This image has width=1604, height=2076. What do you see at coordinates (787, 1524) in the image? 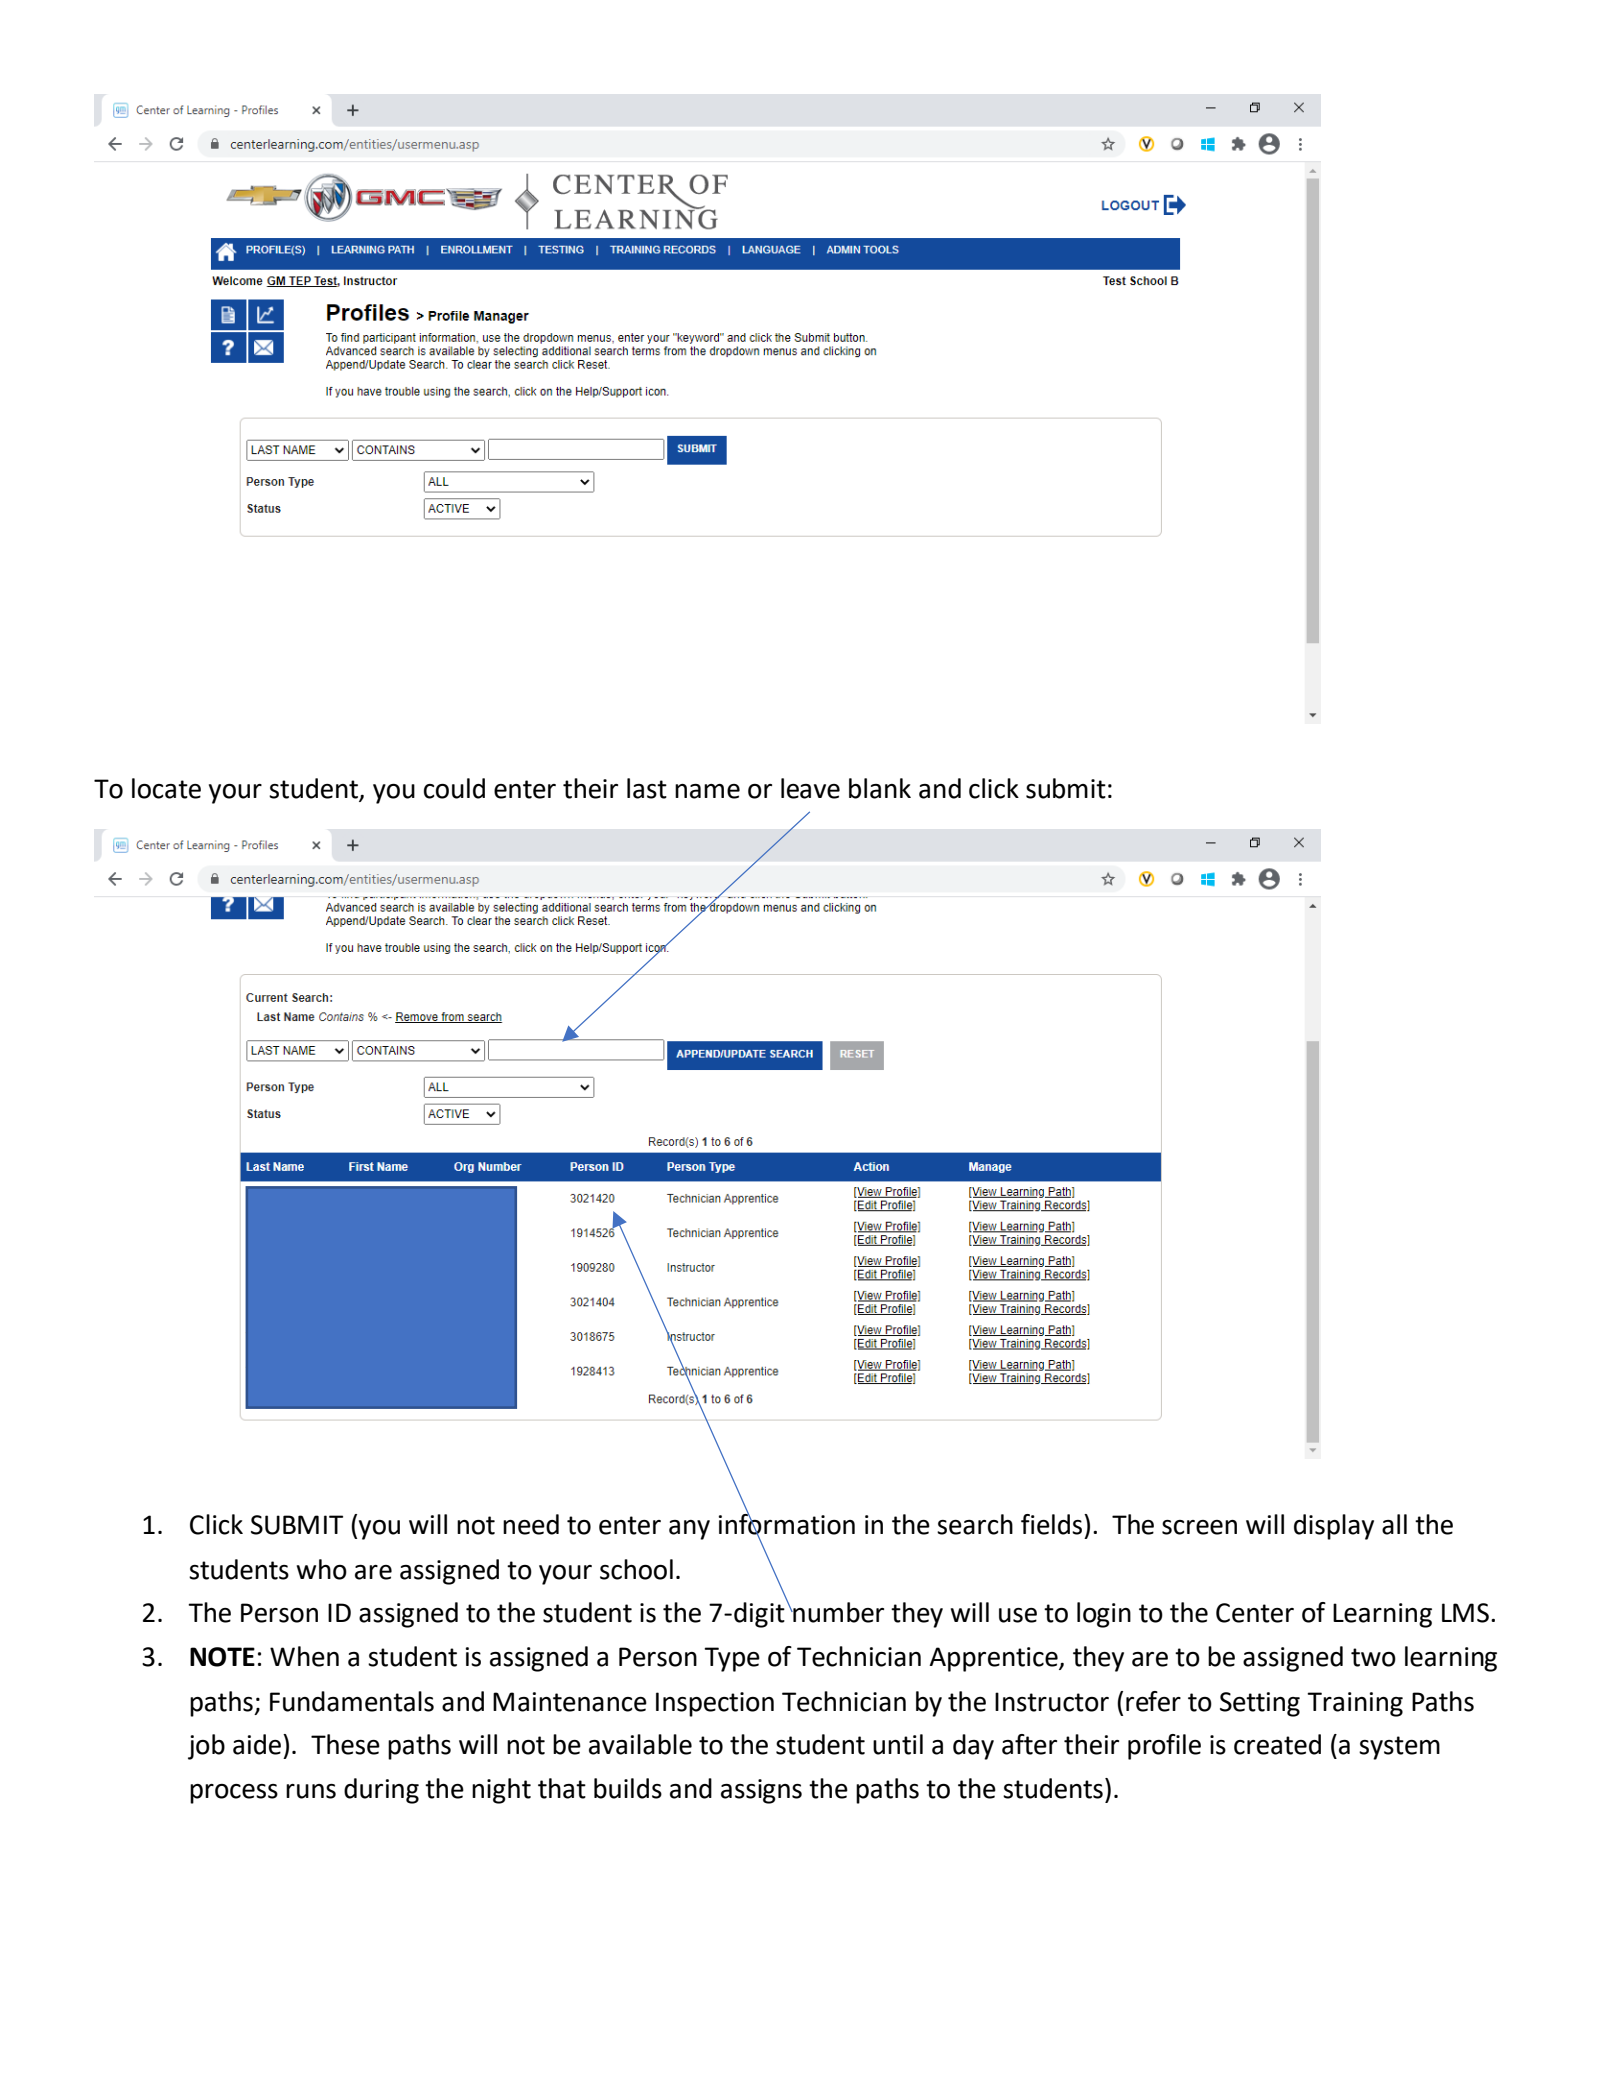
I see `information` at bounding box center [787, 1524].
